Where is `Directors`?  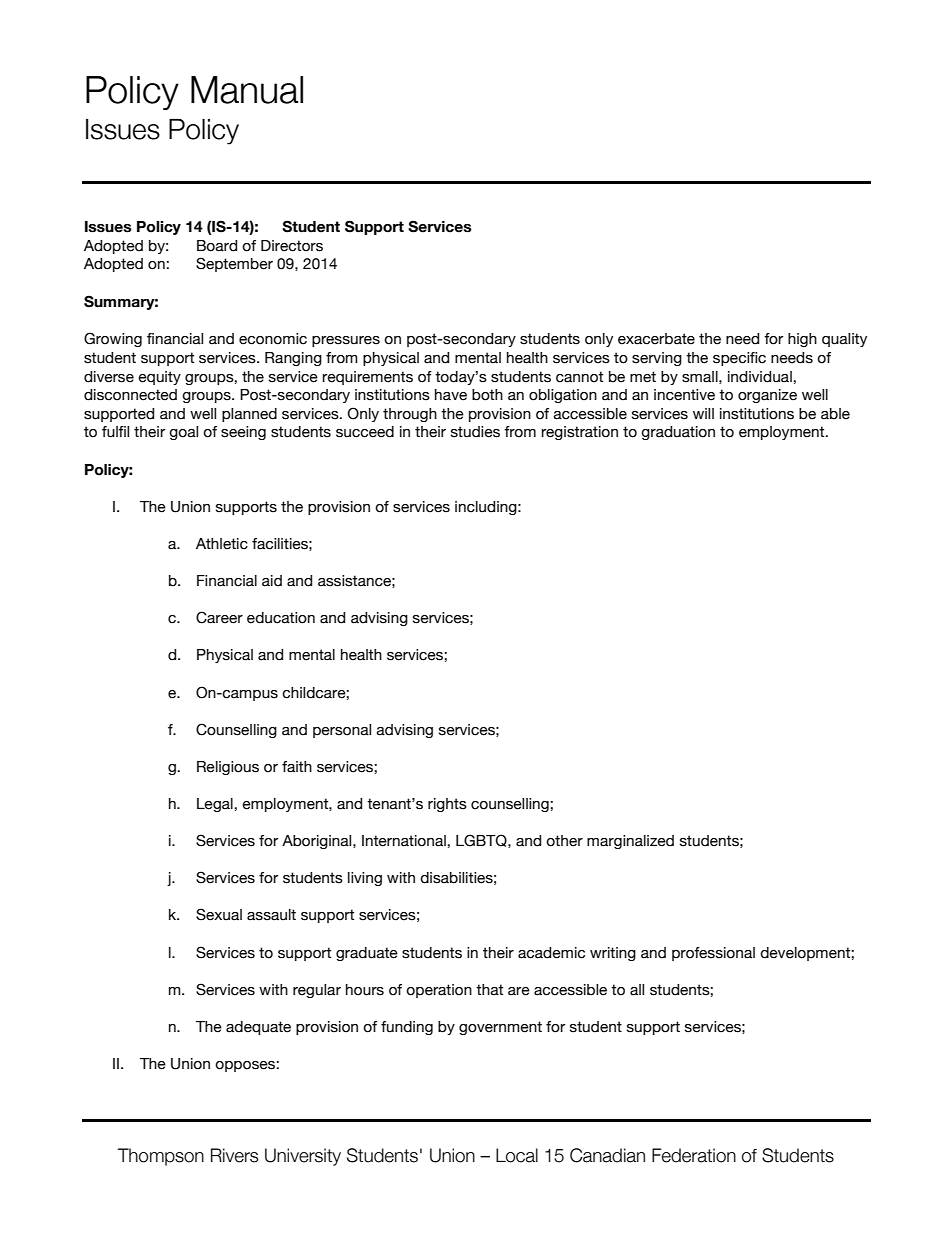 Directors is located at coordinates (292, 246).
